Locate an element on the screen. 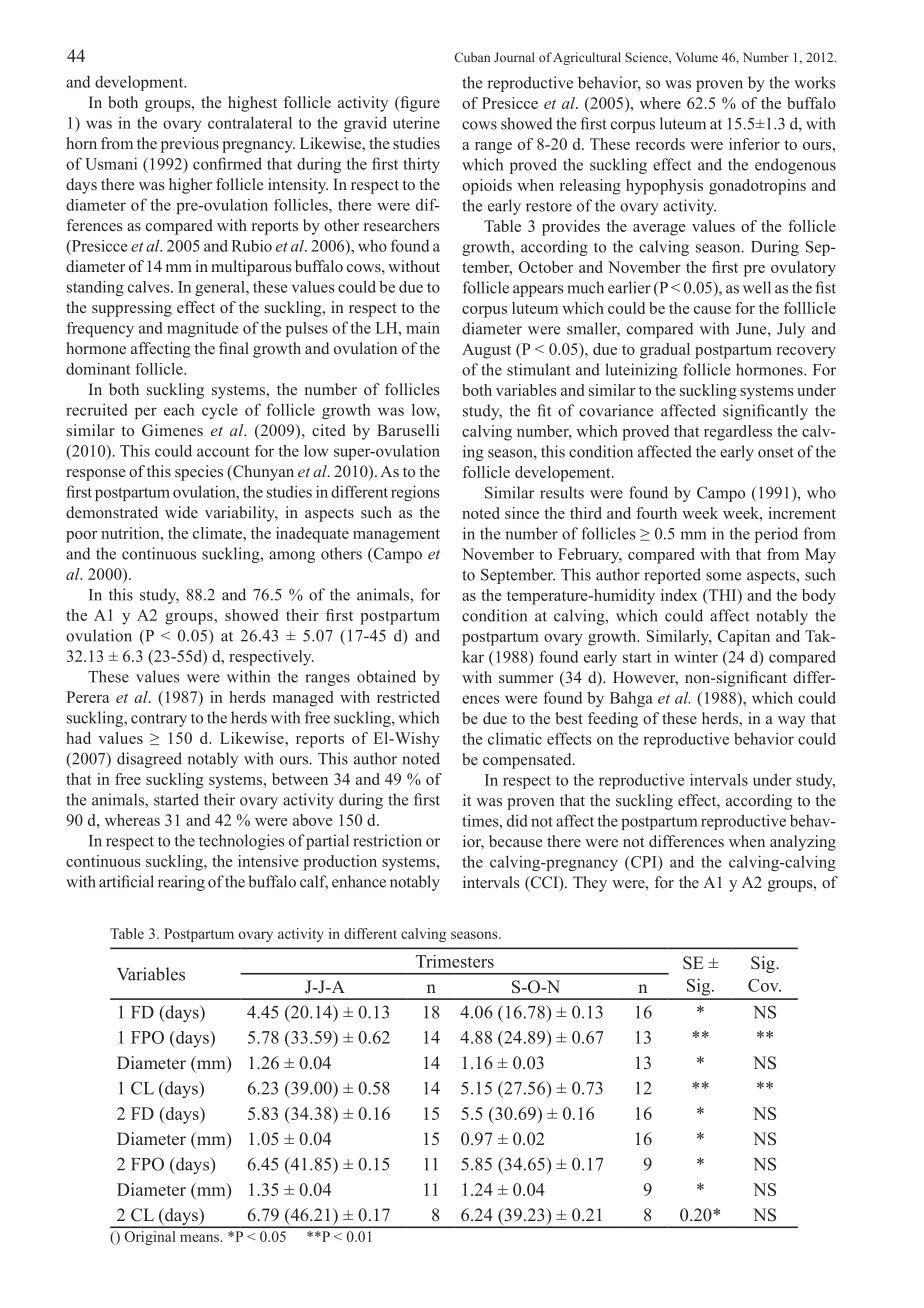 Image resolution: width=924 pixels, height=1308 pixels. obtained is located at coordinates (386, 676).
